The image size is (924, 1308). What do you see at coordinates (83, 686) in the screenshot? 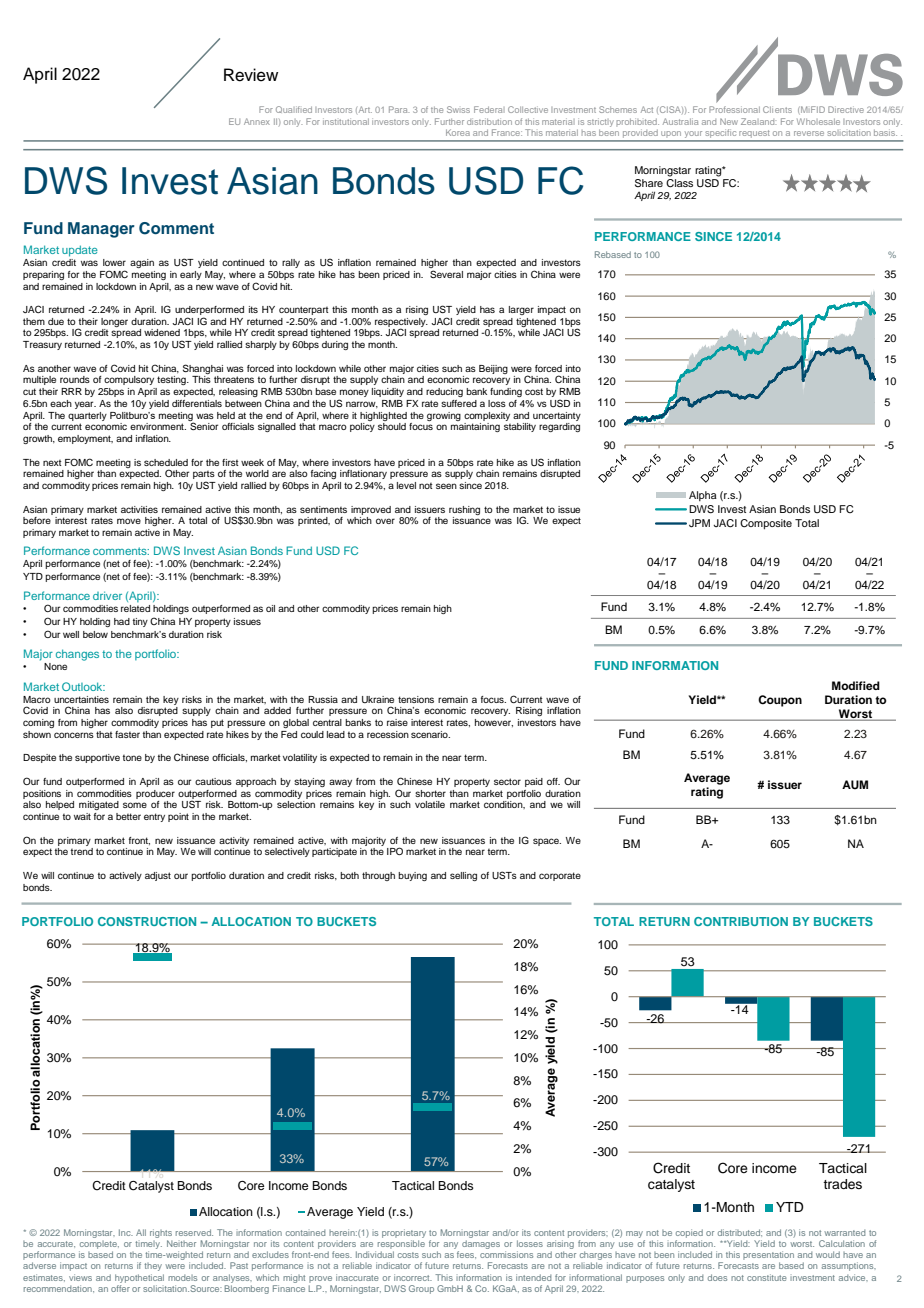
I see `Outlook` at bounding box center [83, 686].
